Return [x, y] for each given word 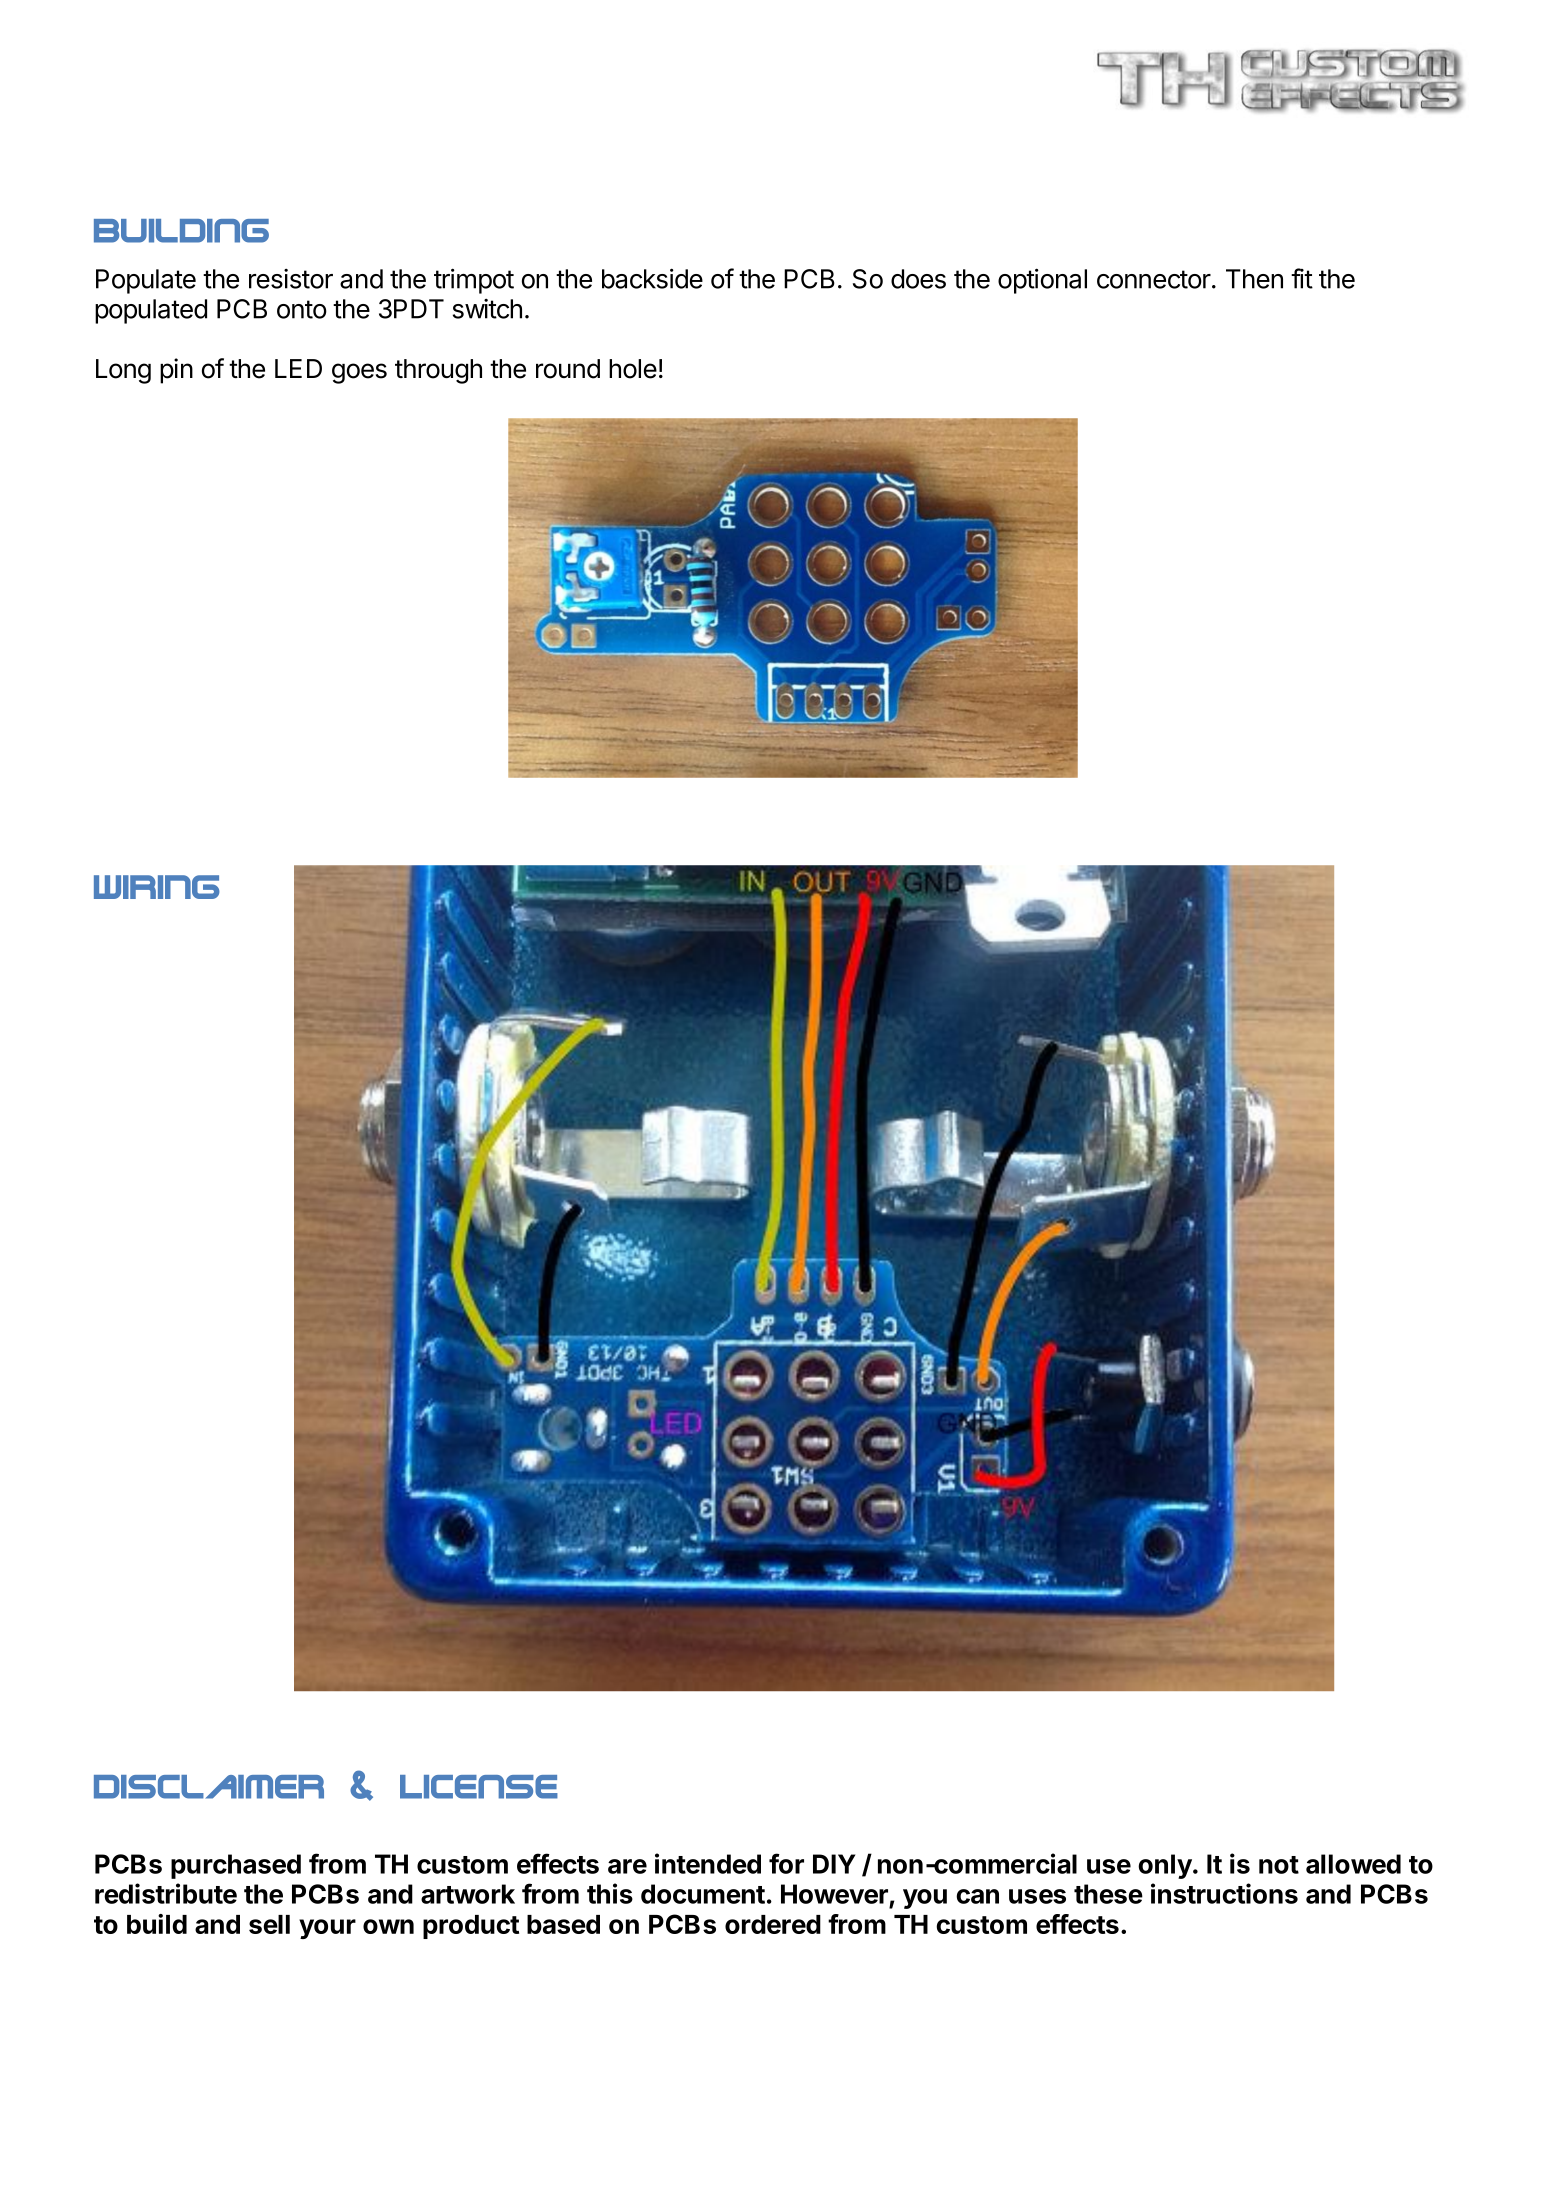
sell [269, 1924]
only [1166, 1866]
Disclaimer [209, 1787]
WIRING [157, 887]
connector [1155, 279]
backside [652, 278]
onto [302, 309]
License [479, 1787]
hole [633, 369]
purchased [236, 1866]
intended [708, 1863]
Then [1254, 279]
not [1279, 1865]
